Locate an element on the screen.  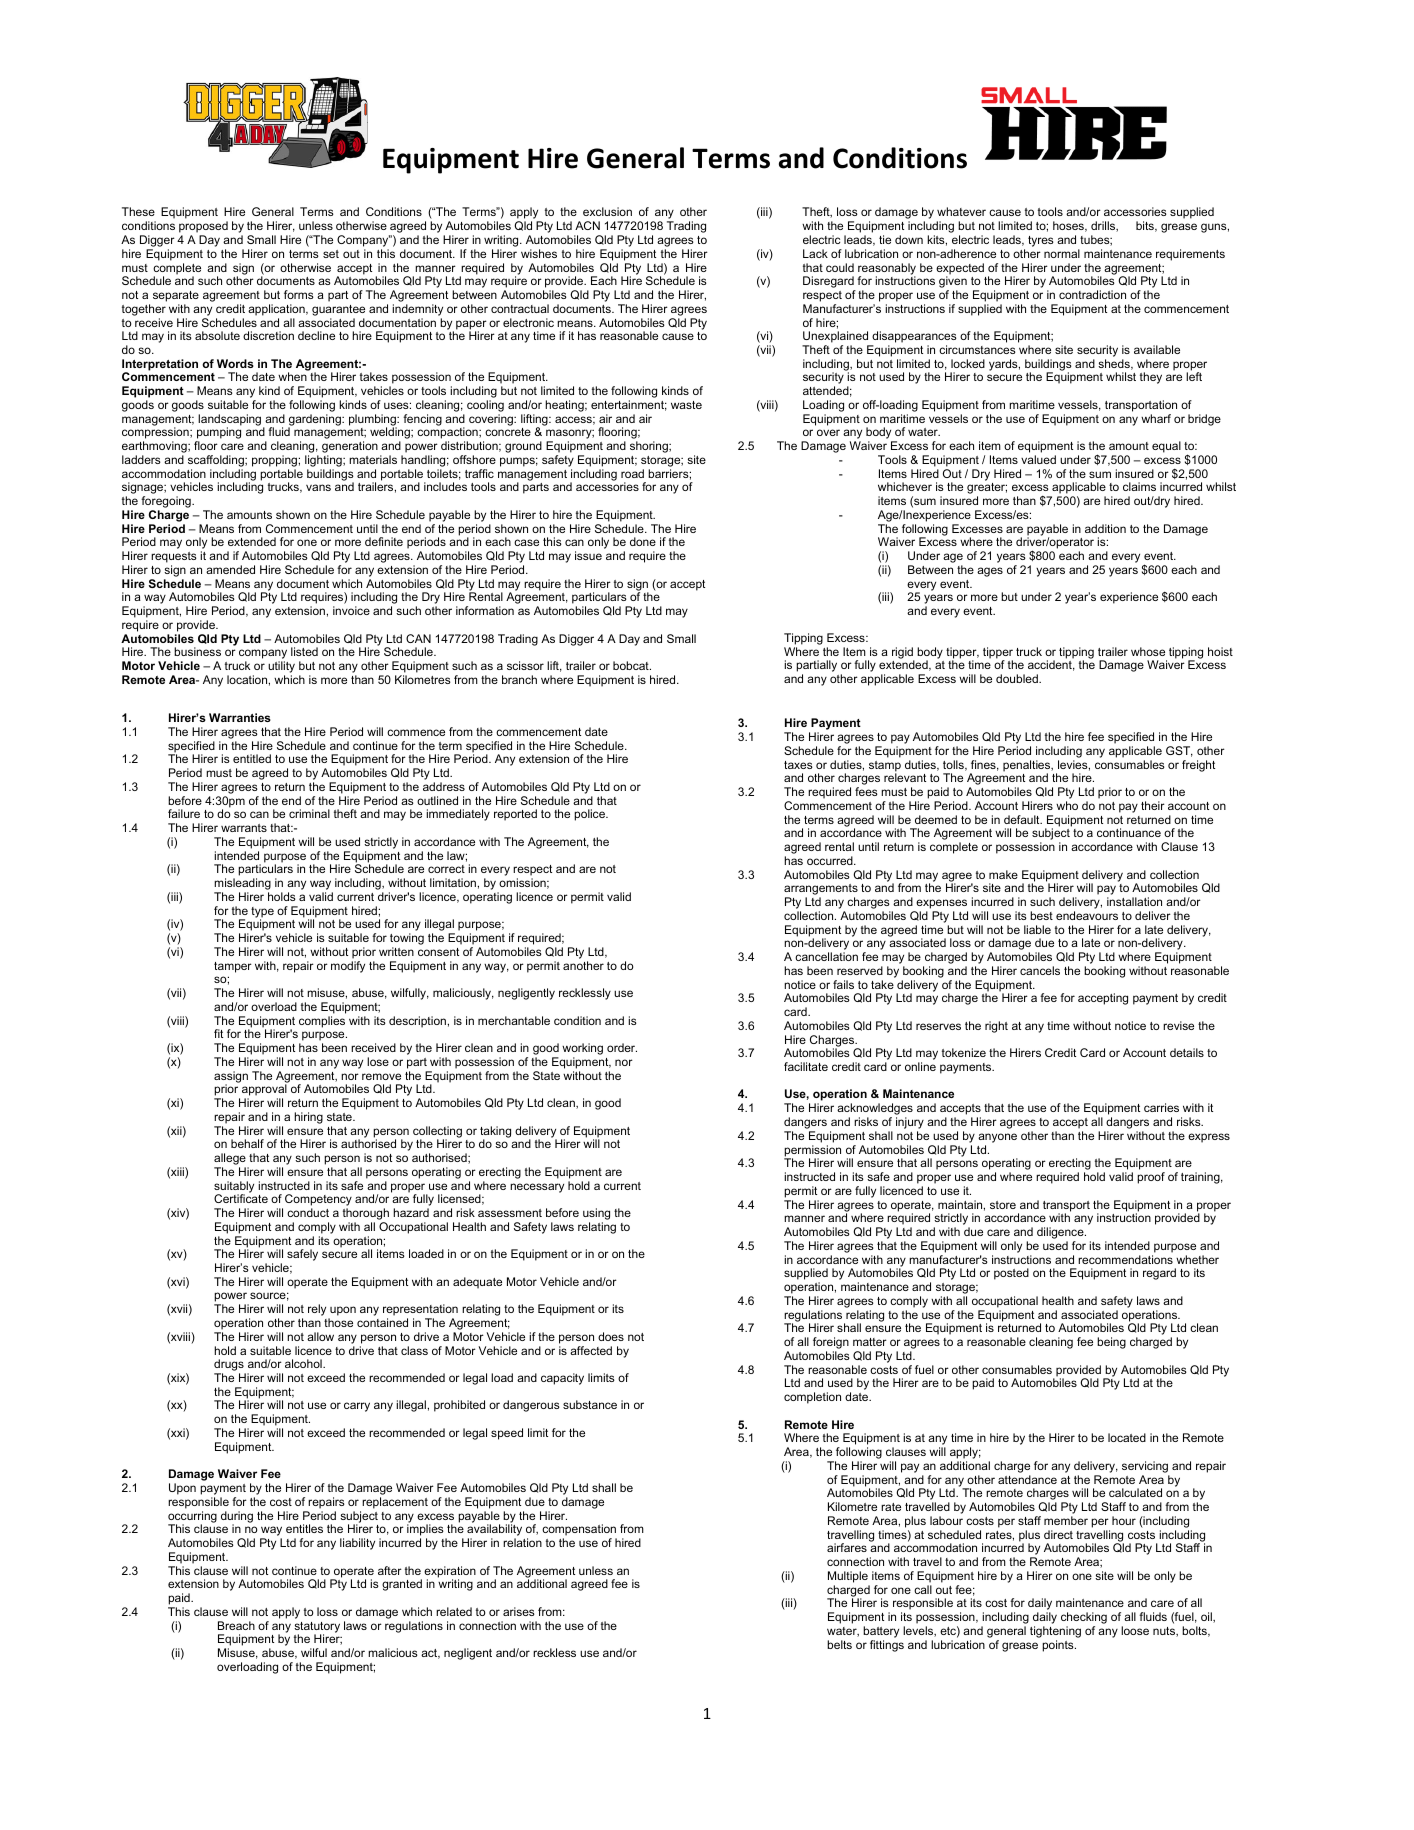
compensation is located at coordinates (579, 1531).
